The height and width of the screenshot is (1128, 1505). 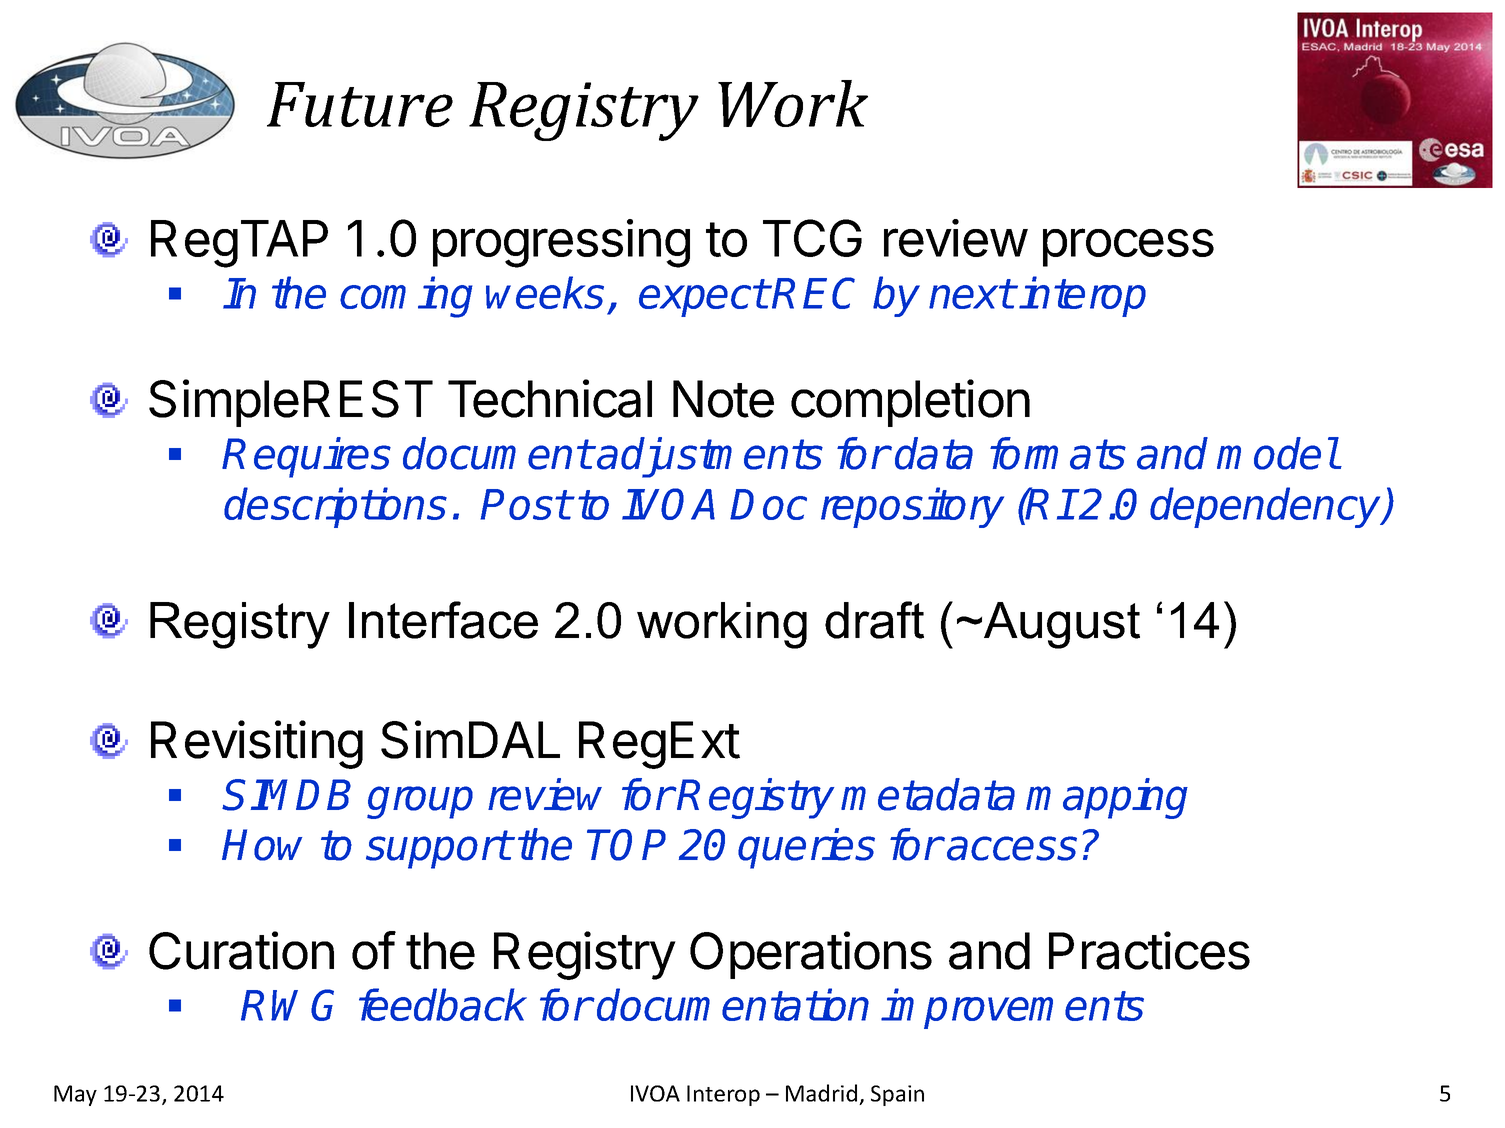 I want to click on progressing, so click(x=561, y=243).
